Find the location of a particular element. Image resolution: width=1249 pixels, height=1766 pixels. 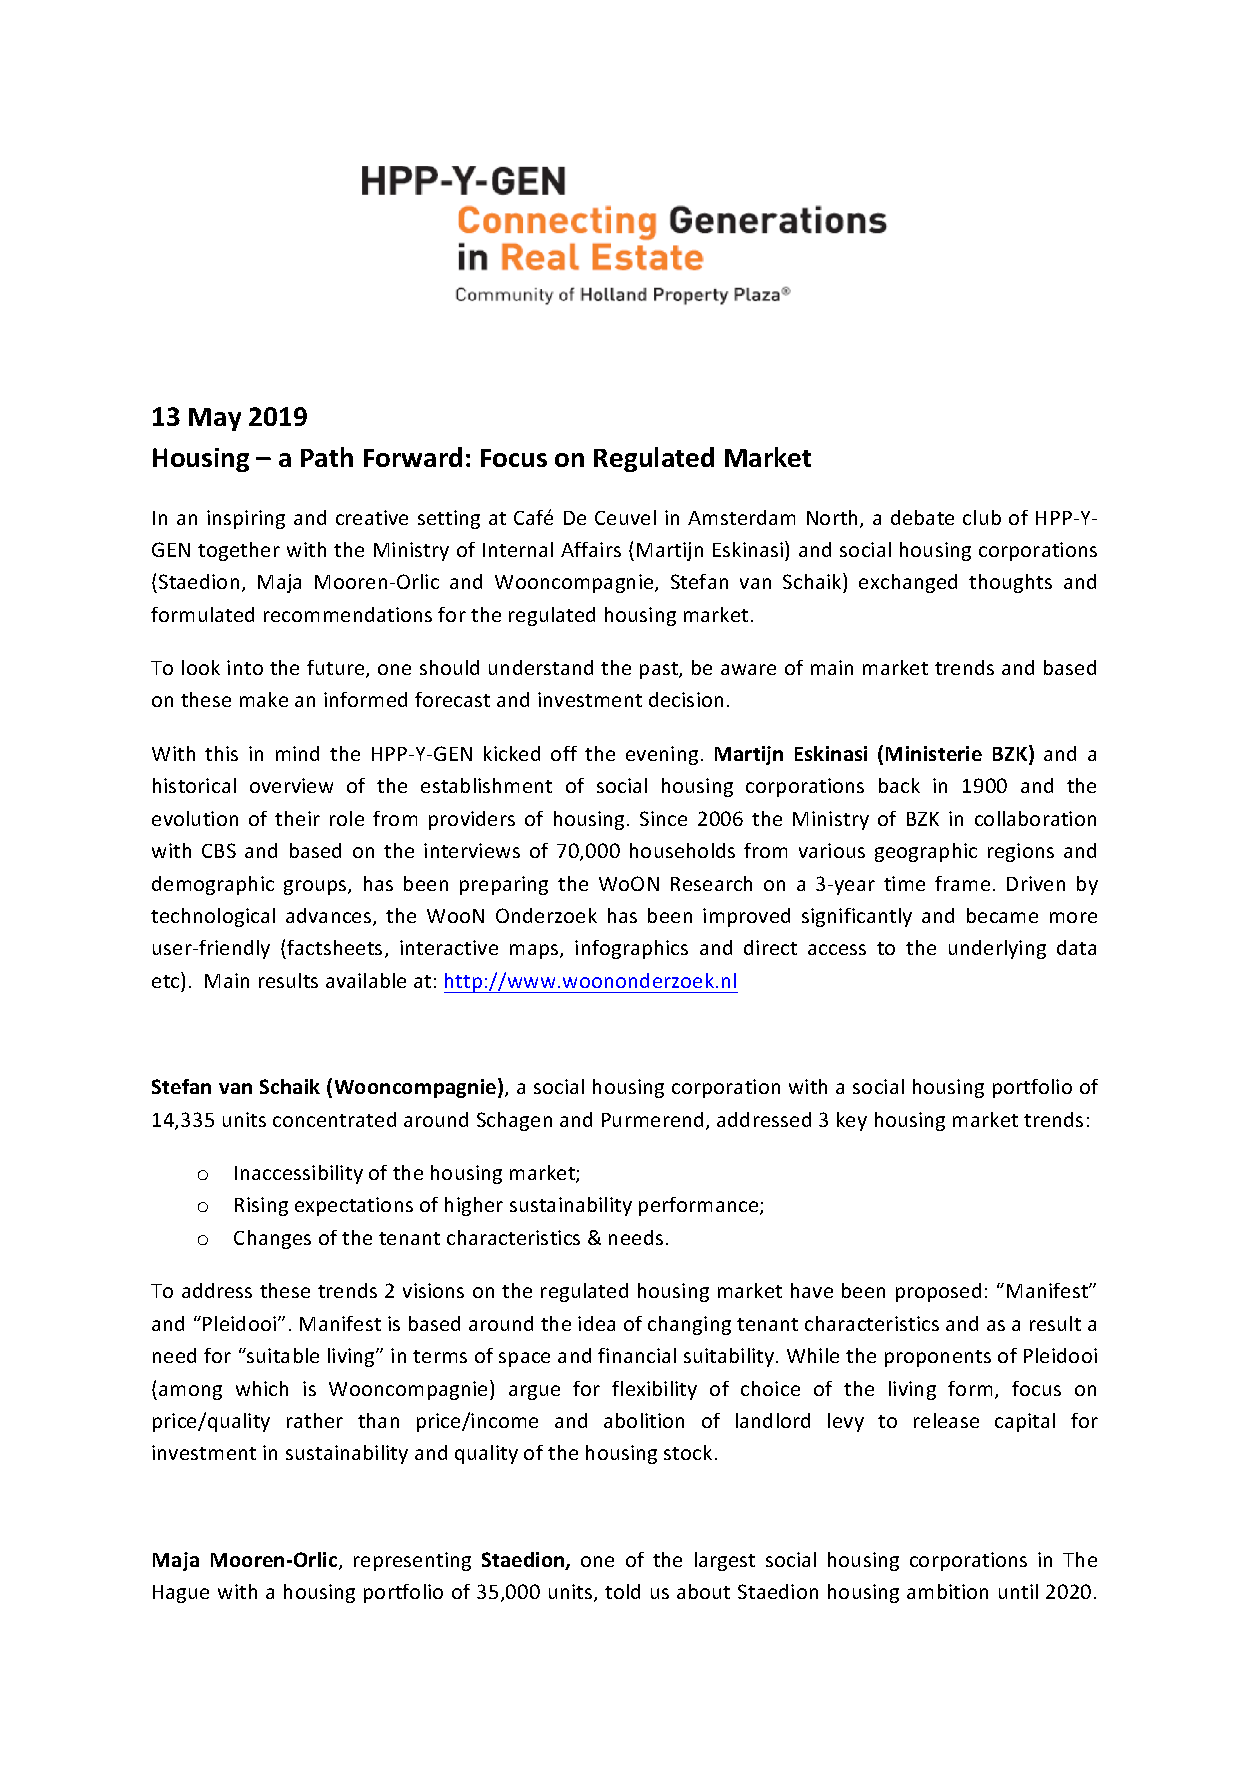

available is located at coordinates (366, 980).
